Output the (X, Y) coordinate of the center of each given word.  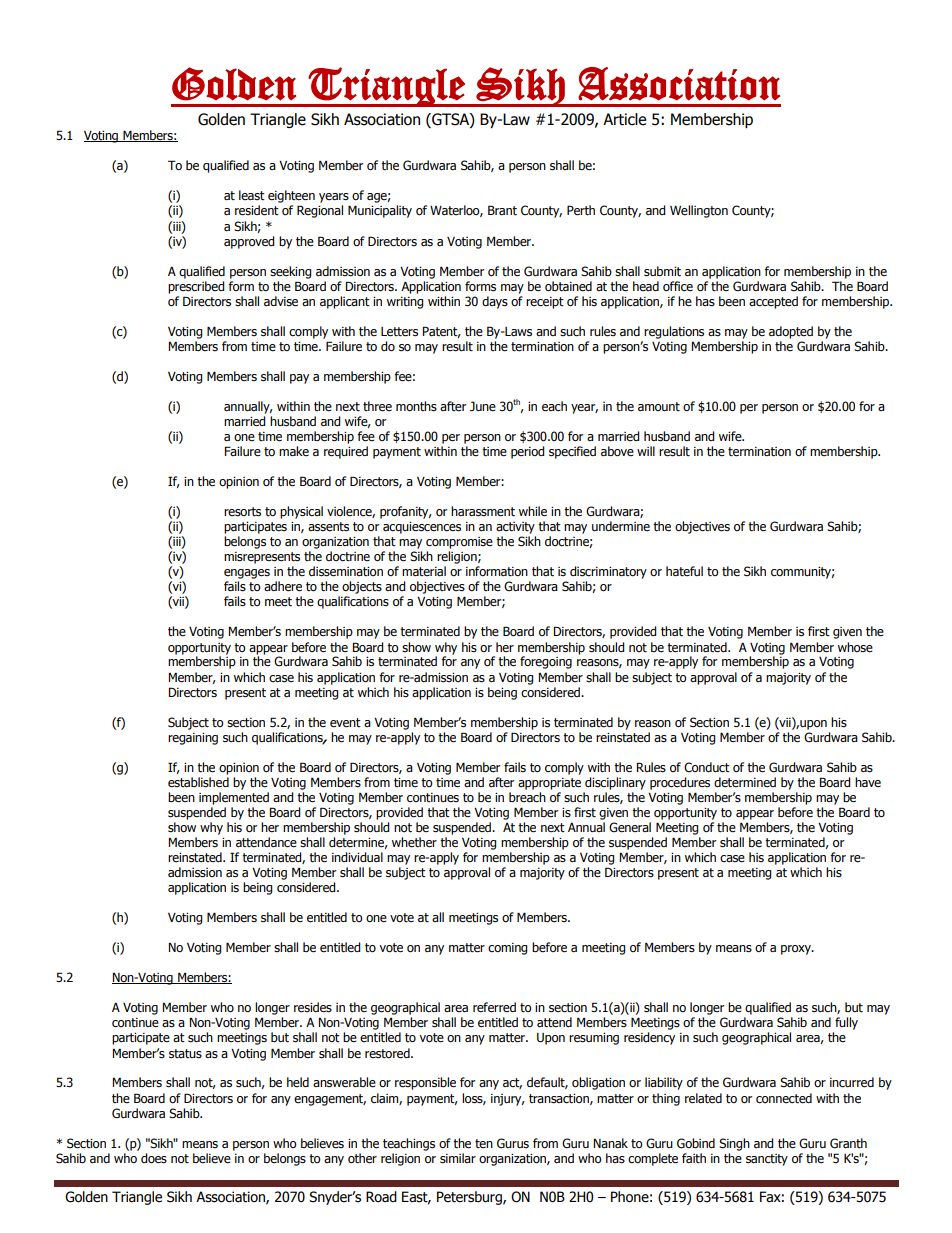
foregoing (546, 662)
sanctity (767, 1160)
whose (855, 647)
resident (257, 210)
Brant (502, 210)
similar (458, 1158)
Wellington (699, 211)
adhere (283, 586)
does (154, 1158)
